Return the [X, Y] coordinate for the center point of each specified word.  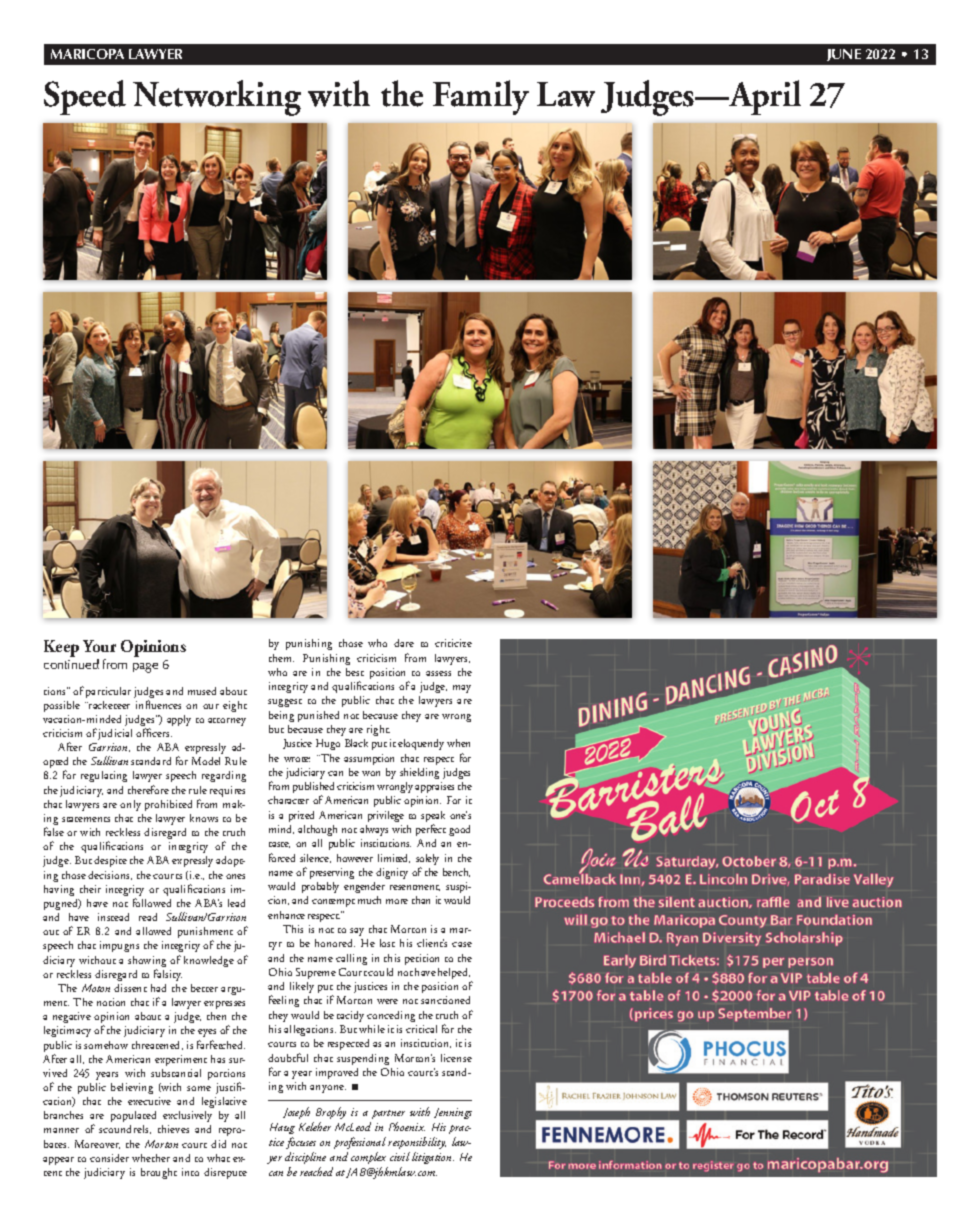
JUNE [844, 55]
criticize [453, 643]
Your [99, 646]
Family [481, 97]
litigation [433, 1158]
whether [151, 1158]
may [462, 689]
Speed [85, 97]
